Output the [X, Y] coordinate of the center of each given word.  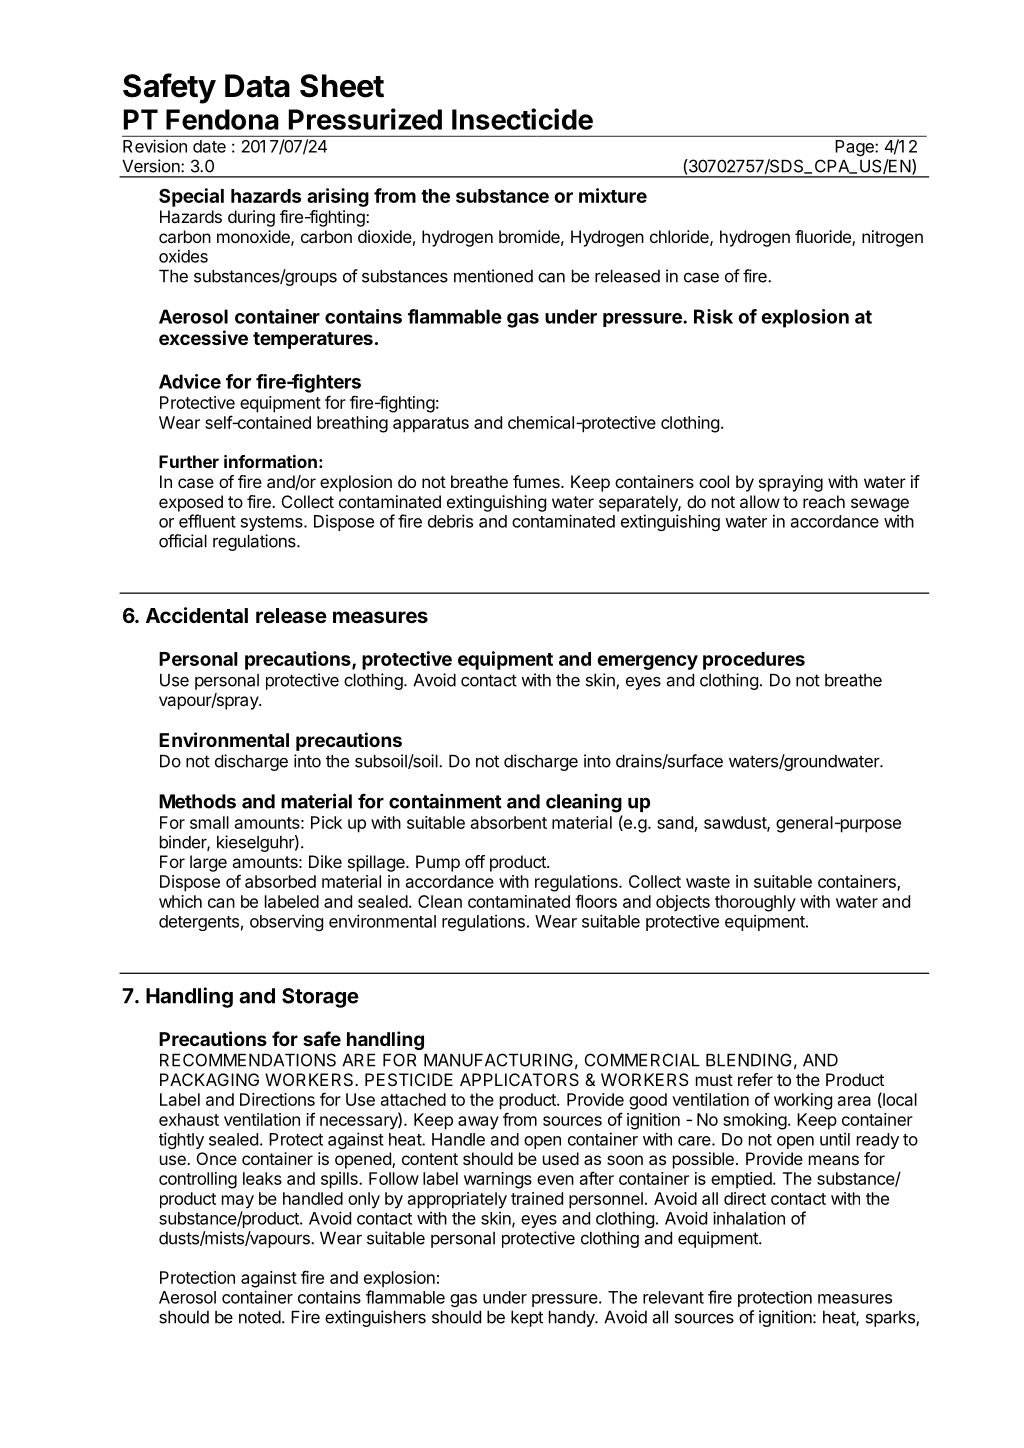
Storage [320, 998]
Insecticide [522, 119]
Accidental [197, 615]
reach [824, 501]
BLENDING [749, 1060]
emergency [647, 662]
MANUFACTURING [498, 1060]
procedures [754, 661]
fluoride [824, 238]
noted [260, 1317]
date [209, 146]
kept [527, 1318]
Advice [190, 381]
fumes [537, 481]
